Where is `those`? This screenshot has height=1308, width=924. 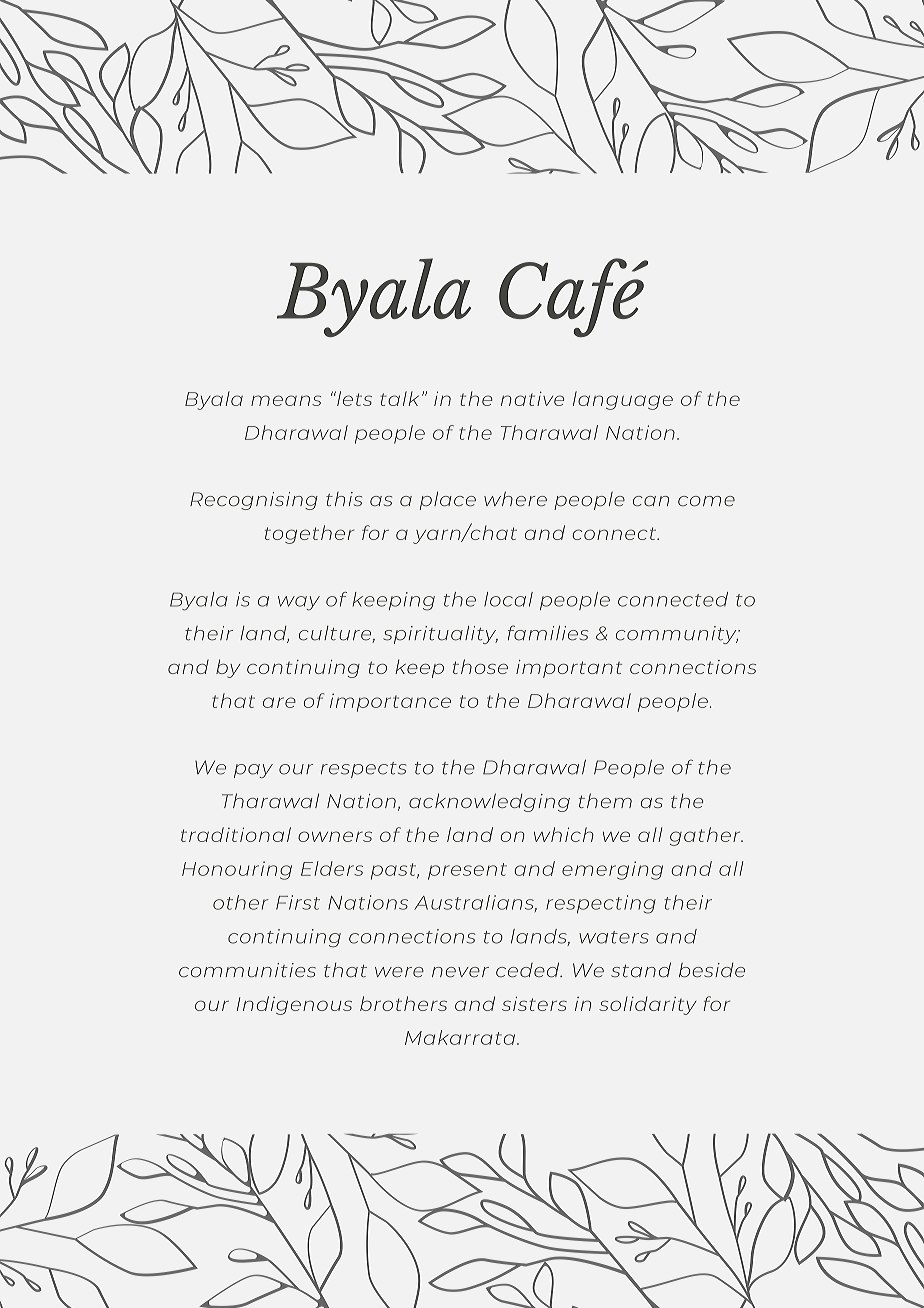 those is located at coordinates (480, 666).
